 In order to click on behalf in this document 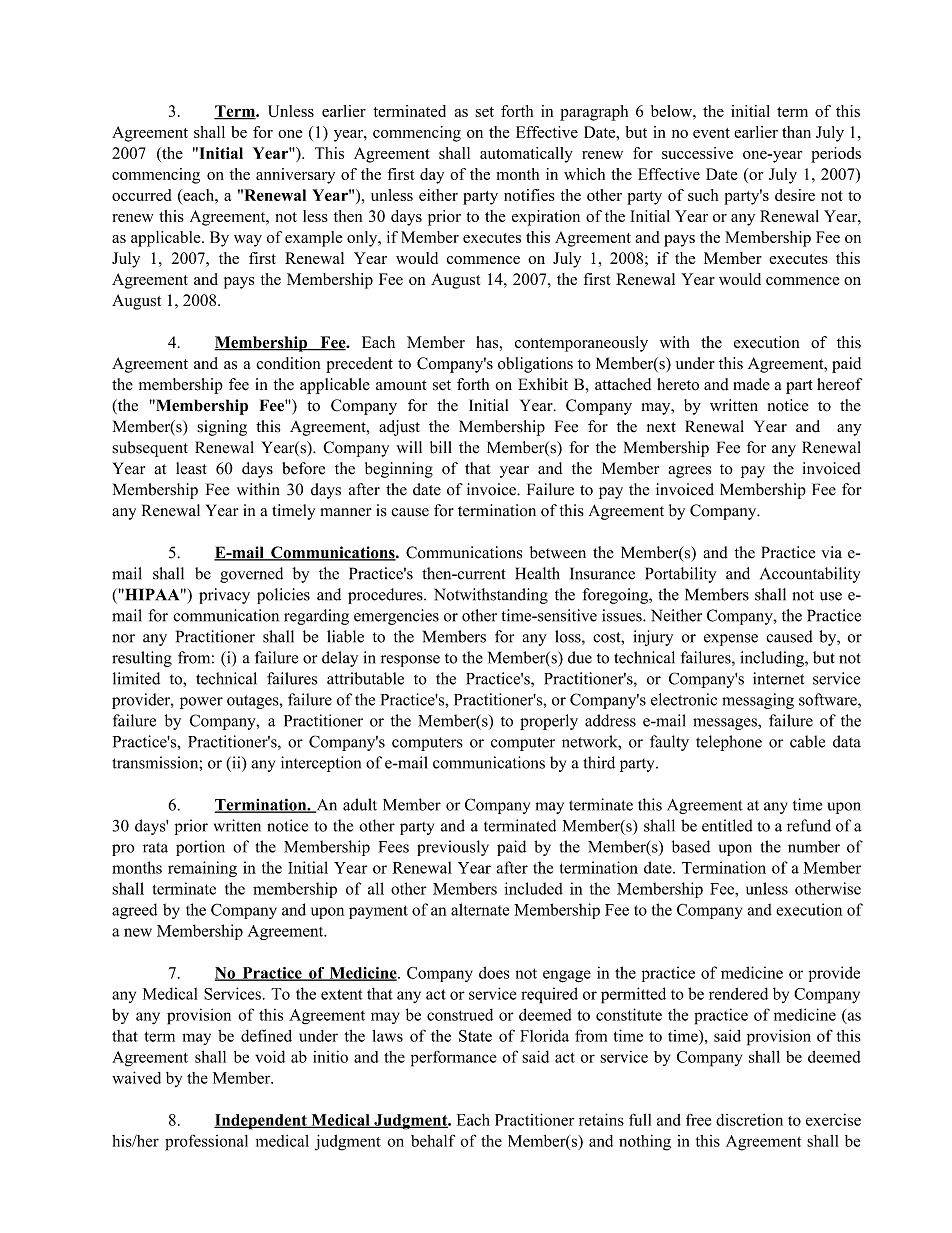, I will do `click(433, 1140)`.
